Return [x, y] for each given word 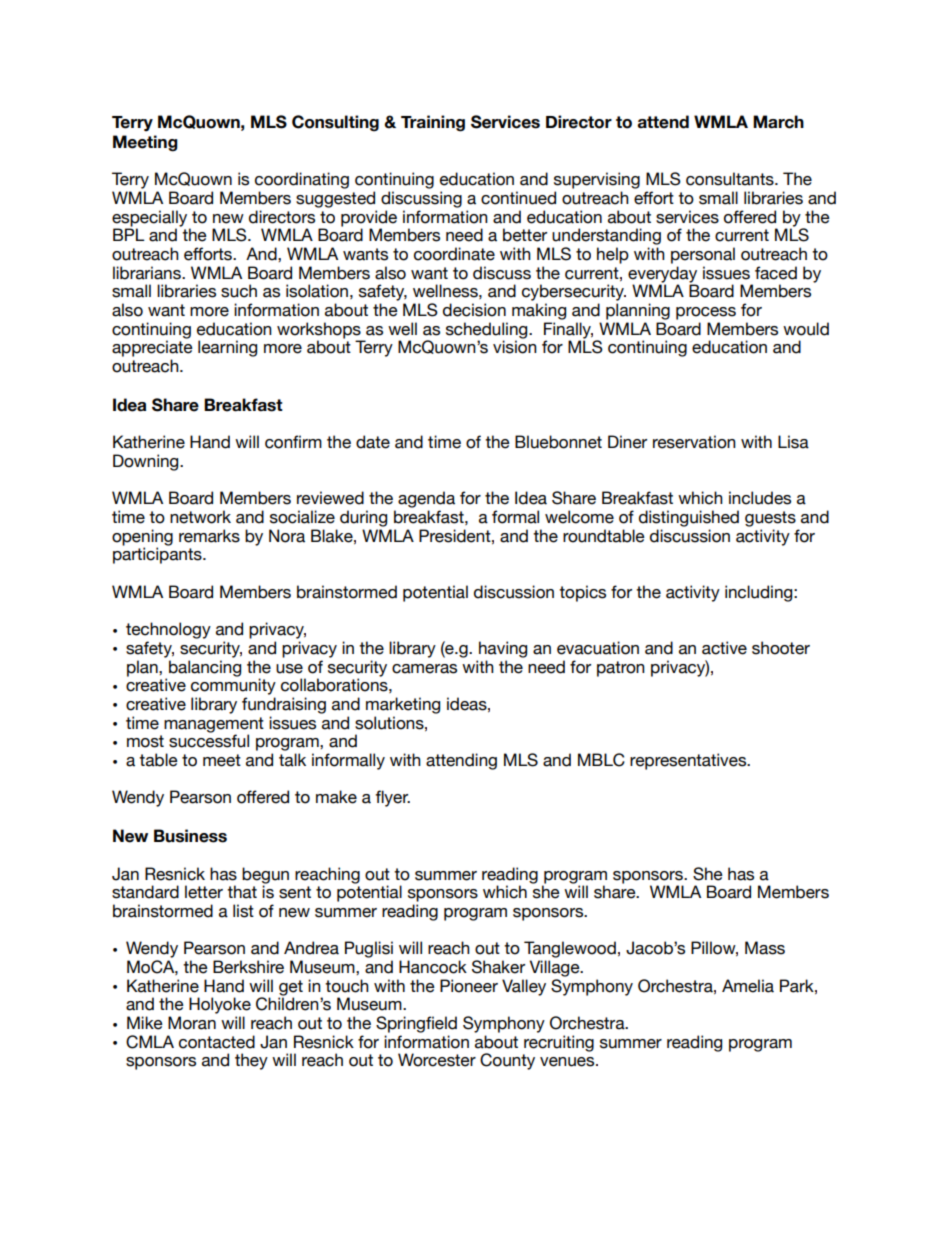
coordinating [302, 180]
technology [168, 630]
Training [433, 123]
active [724, 648]
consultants [731, 179]
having [503, 649]
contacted [217, 1042]
